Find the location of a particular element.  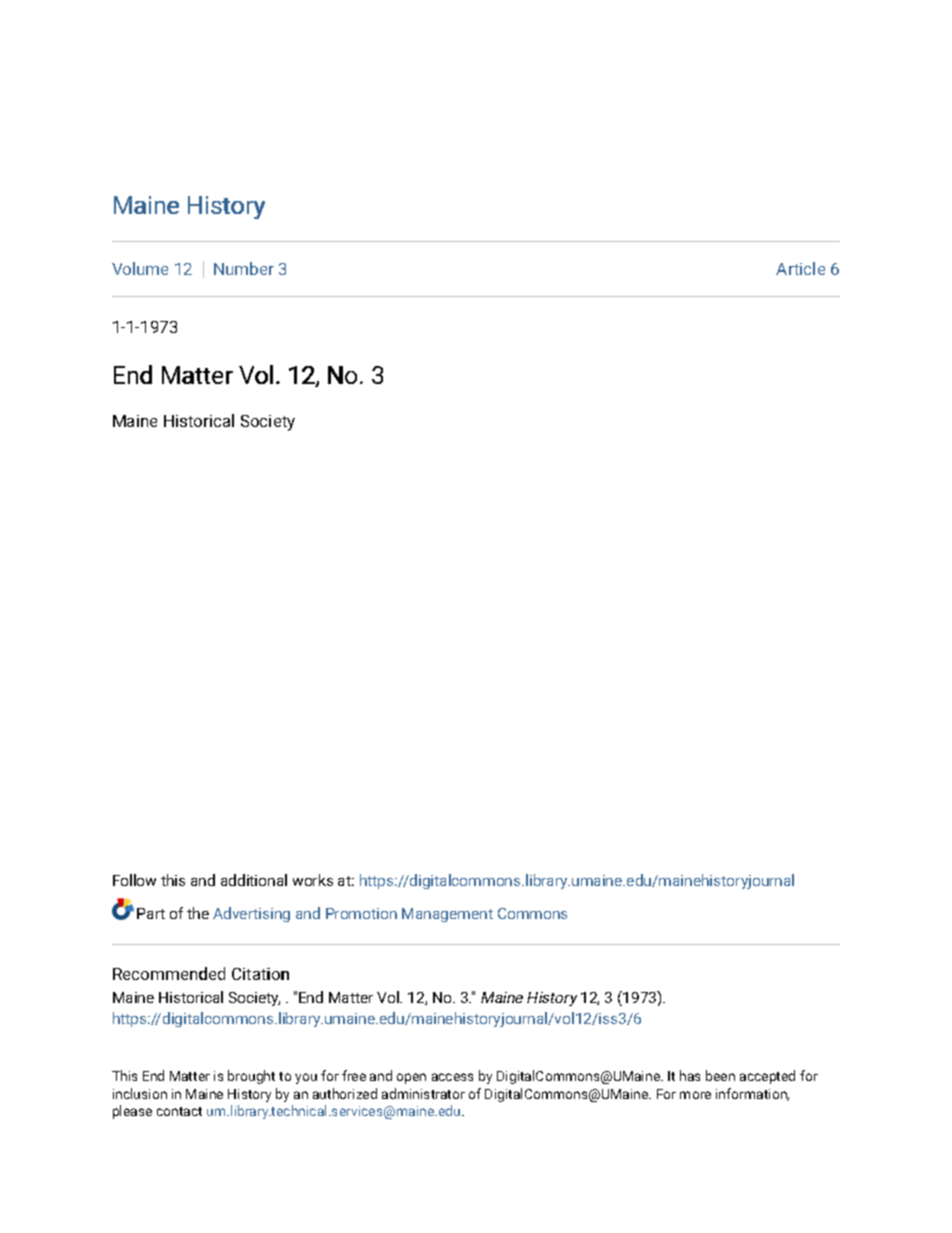

Citation is located at coordinates (260, 974).
